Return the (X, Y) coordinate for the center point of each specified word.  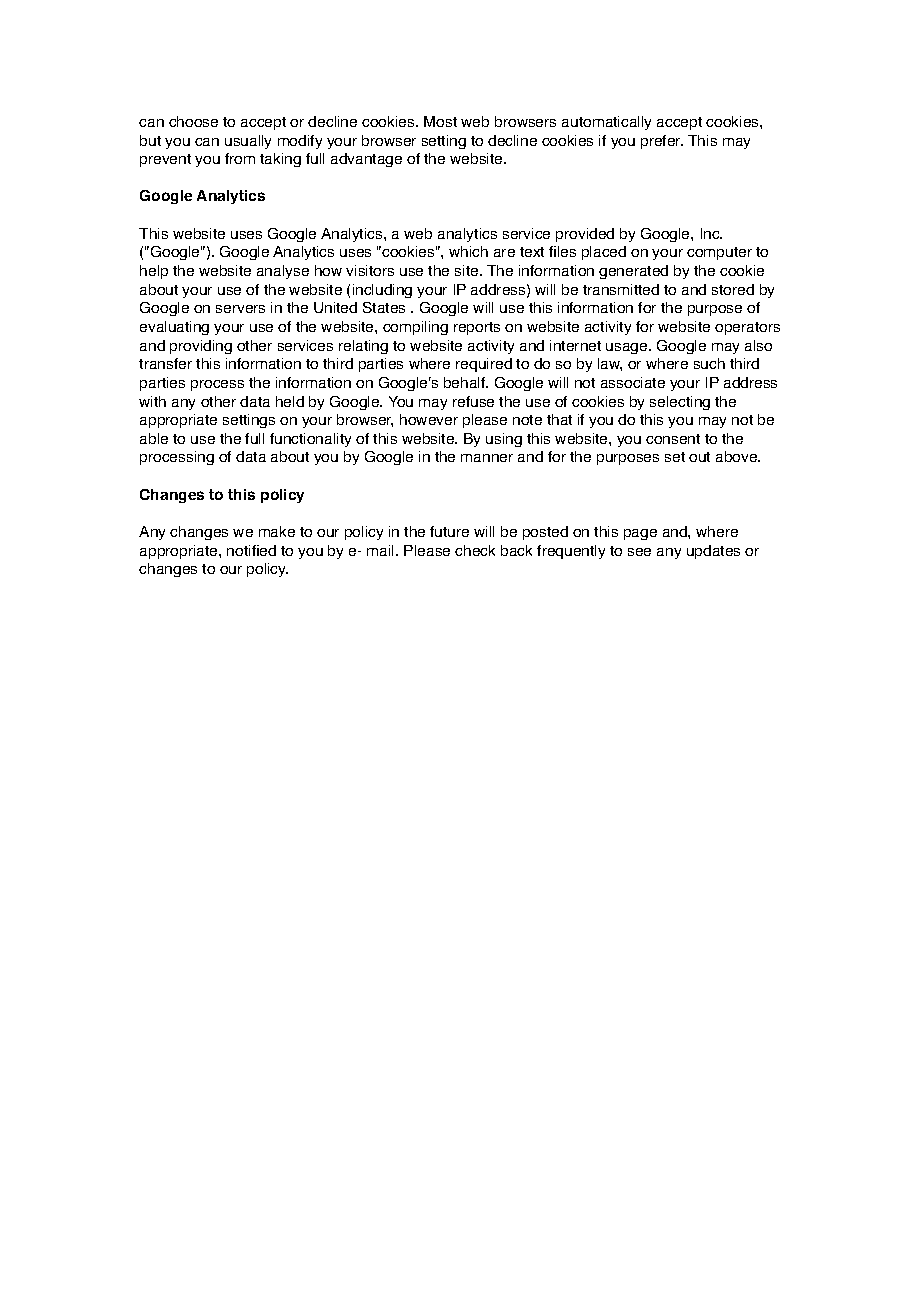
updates (713, 552)
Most (440, 121)
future (449, 531)
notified (251, 550)
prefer (662, 142)
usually (248, 142)
